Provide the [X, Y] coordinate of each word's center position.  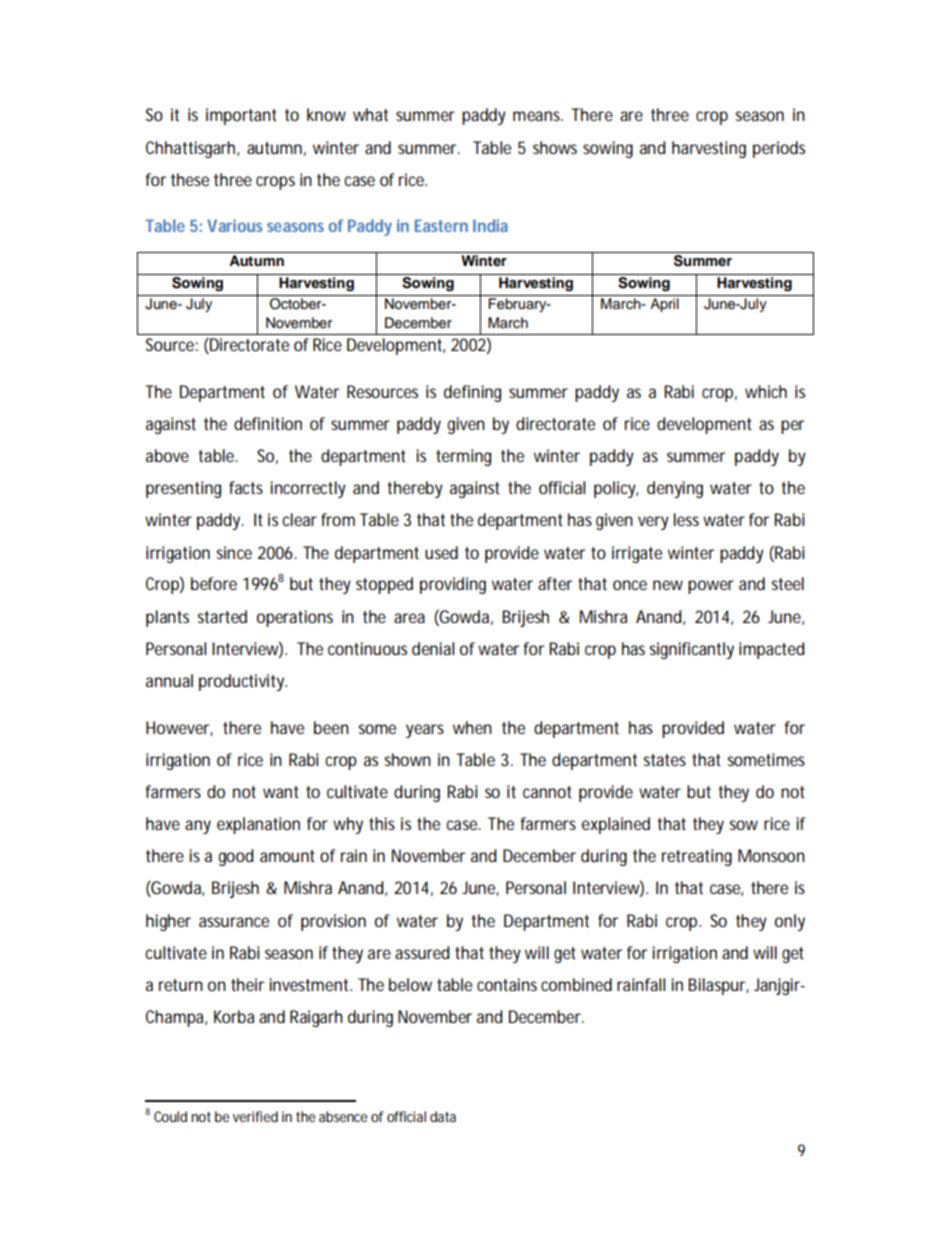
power [711, 587]
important [241, 116]
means [538, 116]
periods [779, 149]
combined [576, 984]
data [443, 1116]
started [222, 616]
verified [255, 1116]
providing [453, 585]
